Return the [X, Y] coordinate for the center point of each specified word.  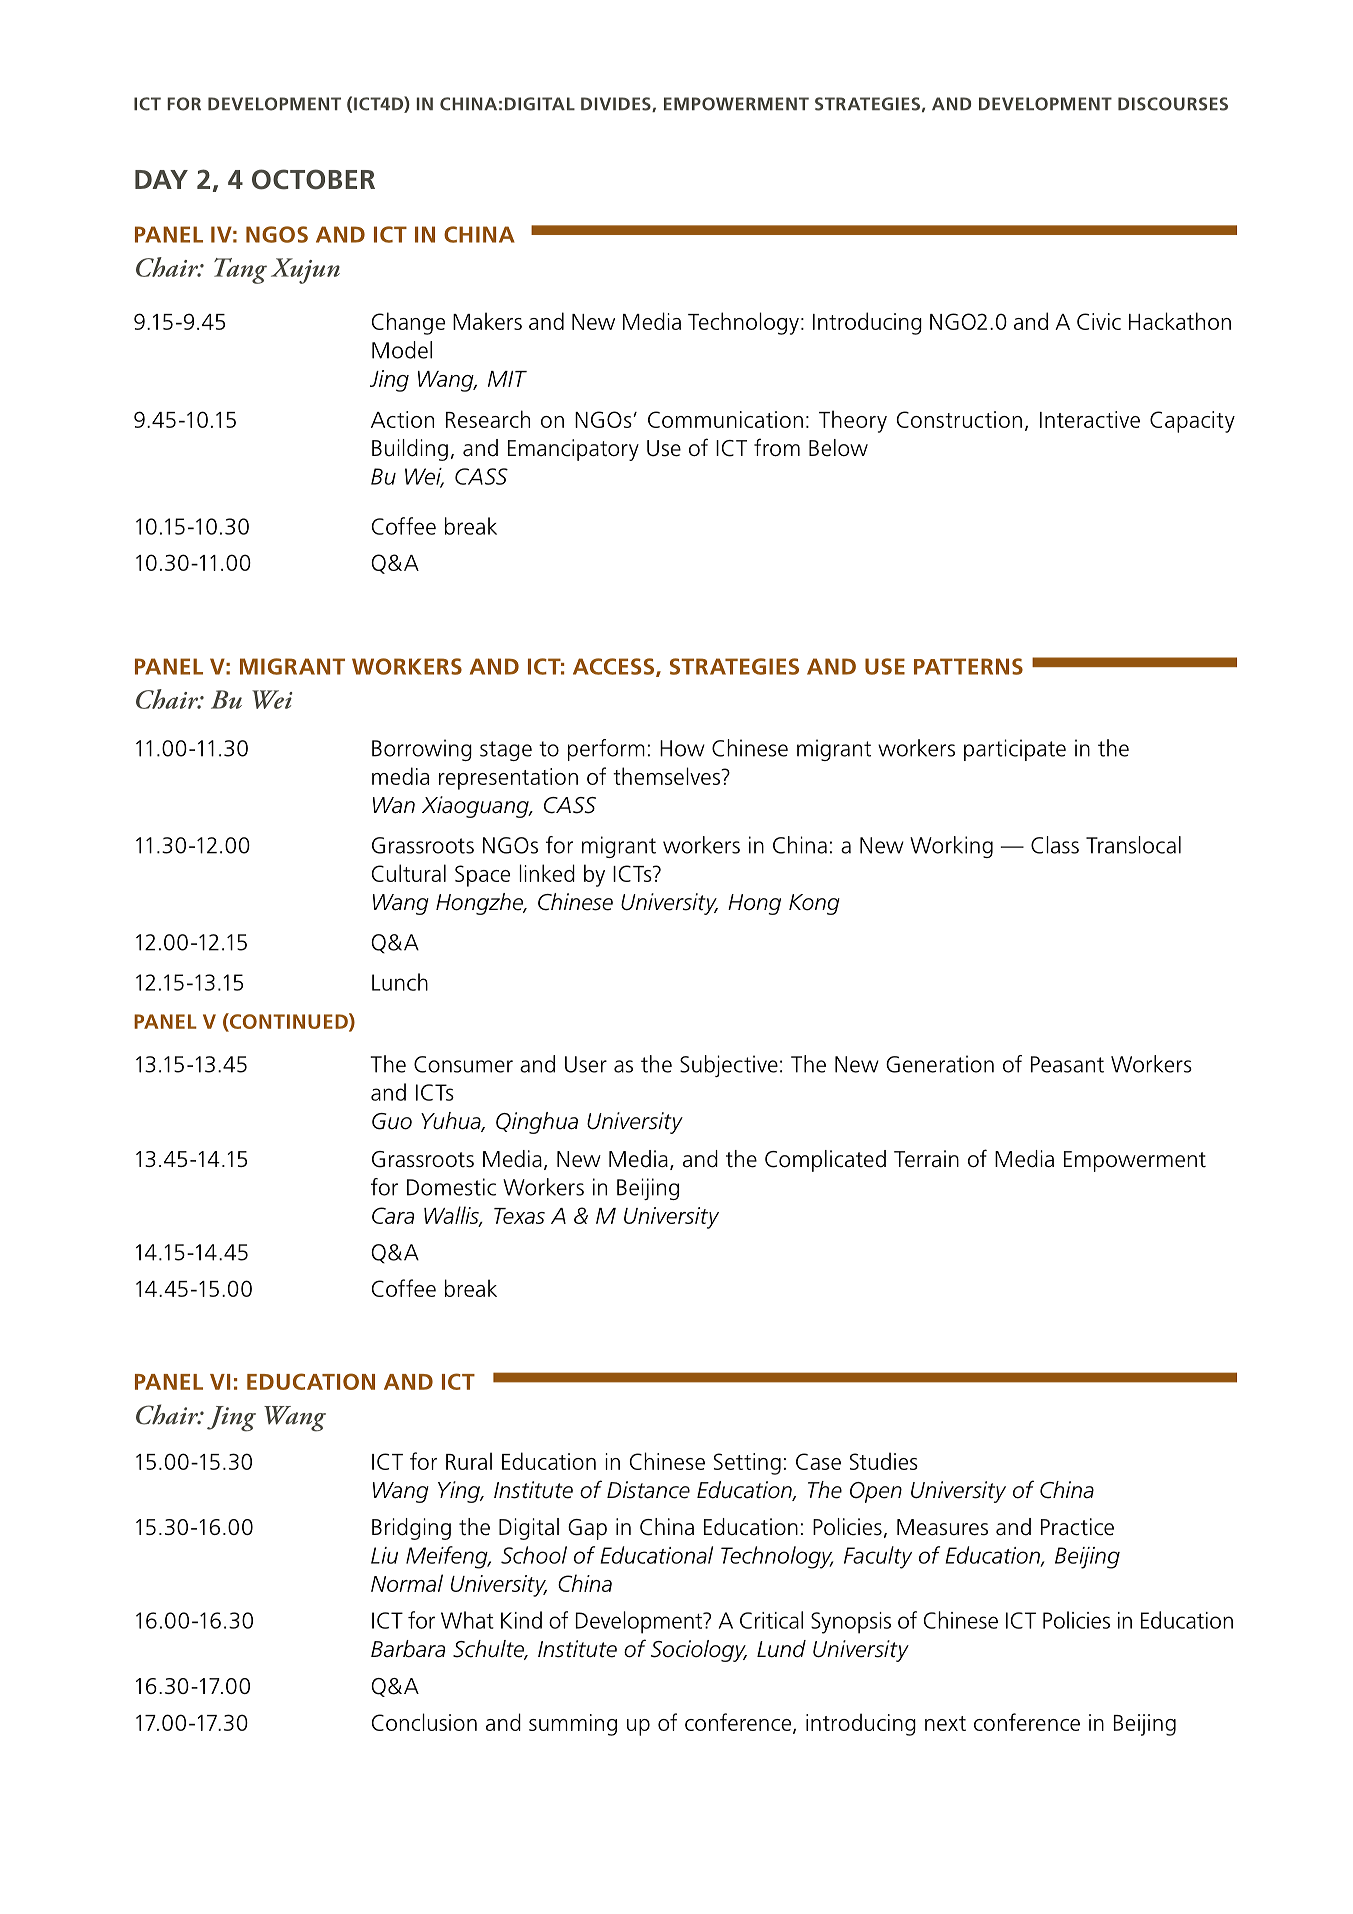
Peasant [1067, 1064]
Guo [392, 1121]
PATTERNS [968, 666]
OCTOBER [313, 179]
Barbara [408, 1649]
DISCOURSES [1173, 104]
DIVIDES [617, 104]
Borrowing [422, 750]
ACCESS [615, 667]
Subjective [729, 1066]
